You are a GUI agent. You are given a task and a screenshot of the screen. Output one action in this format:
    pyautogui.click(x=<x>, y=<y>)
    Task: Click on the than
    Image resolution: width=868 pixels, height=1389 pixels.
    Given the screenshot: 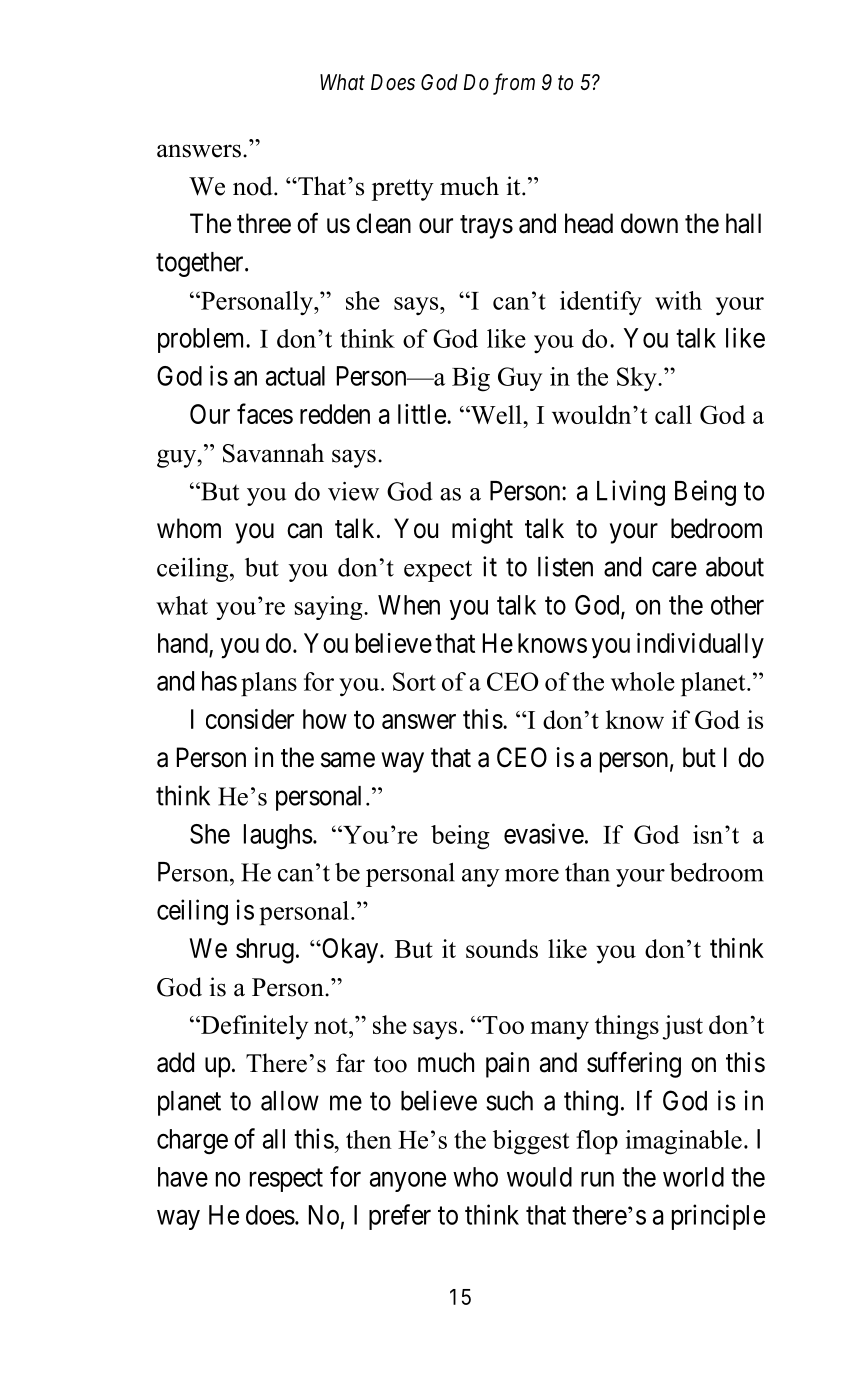 What is the action you would take?
    pyautogui.click(x=587, y=872)
